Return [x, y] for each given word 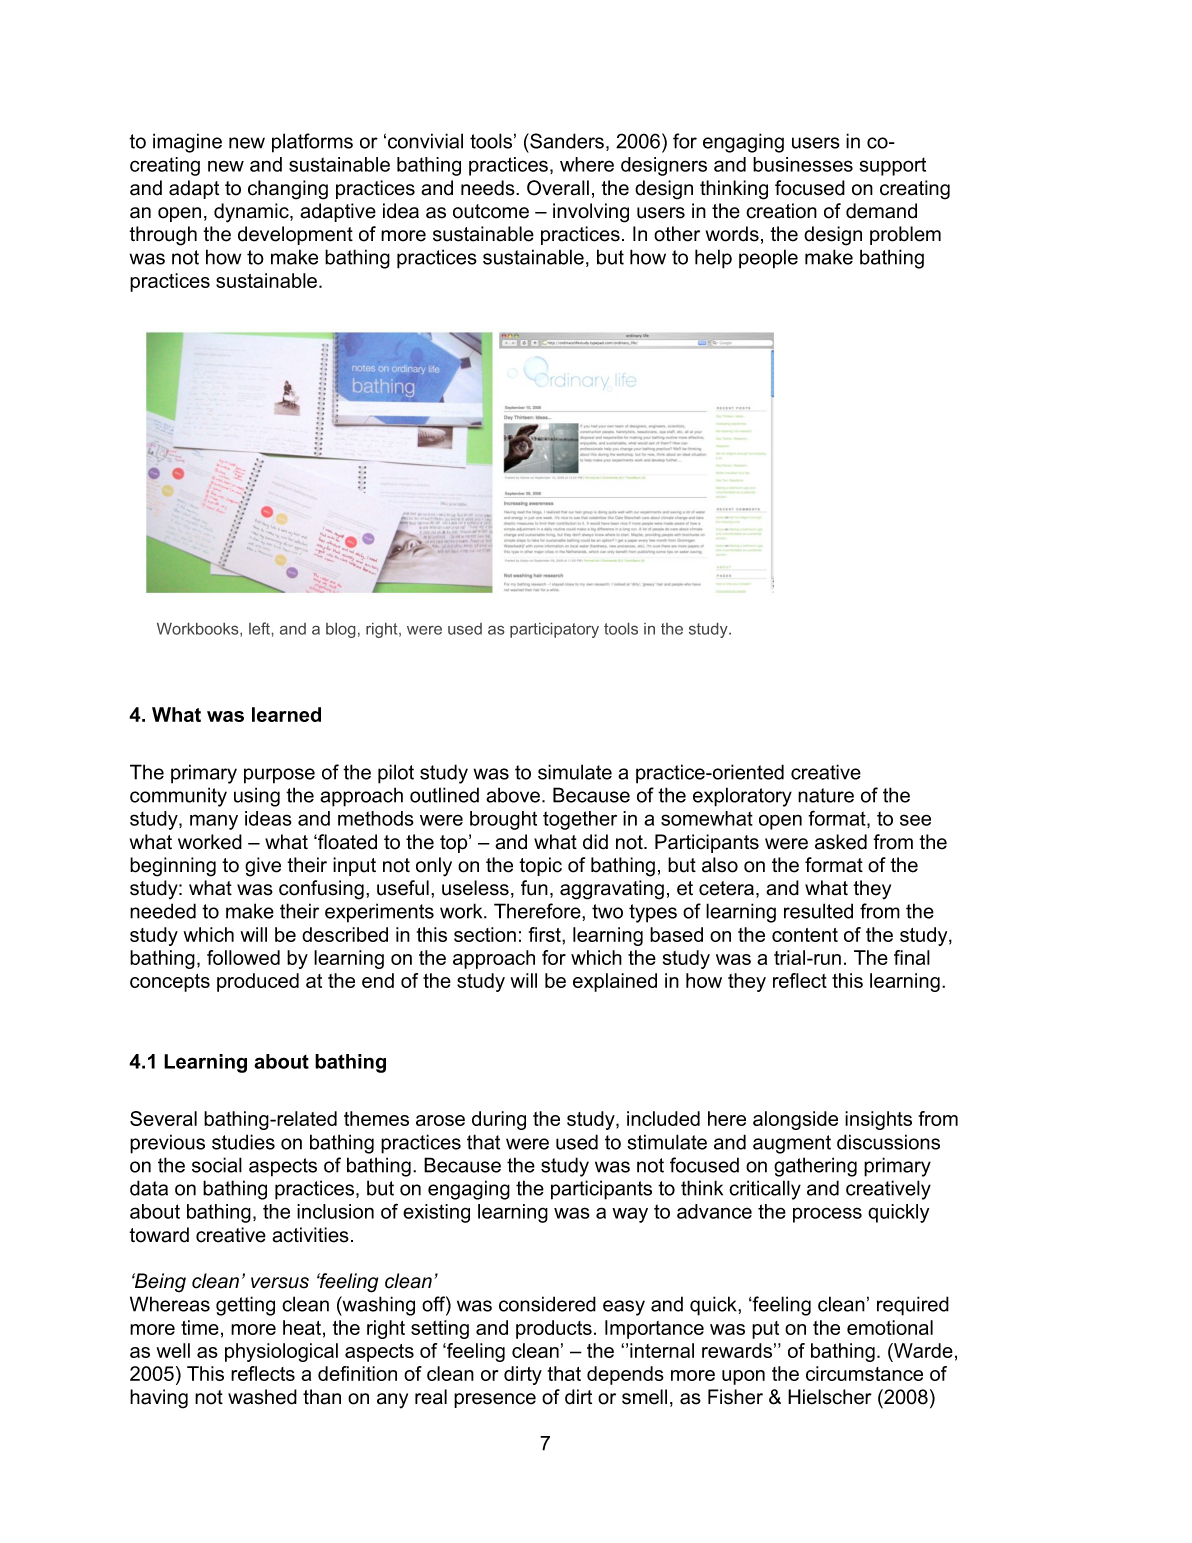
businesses [803, 164]
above [514, 795]
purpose [279, 776]
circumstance [864, 1373]
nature [826, 795]
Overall [558, 188]
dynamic [252, 213]
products [554, 1329]
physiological [281, 1352]
